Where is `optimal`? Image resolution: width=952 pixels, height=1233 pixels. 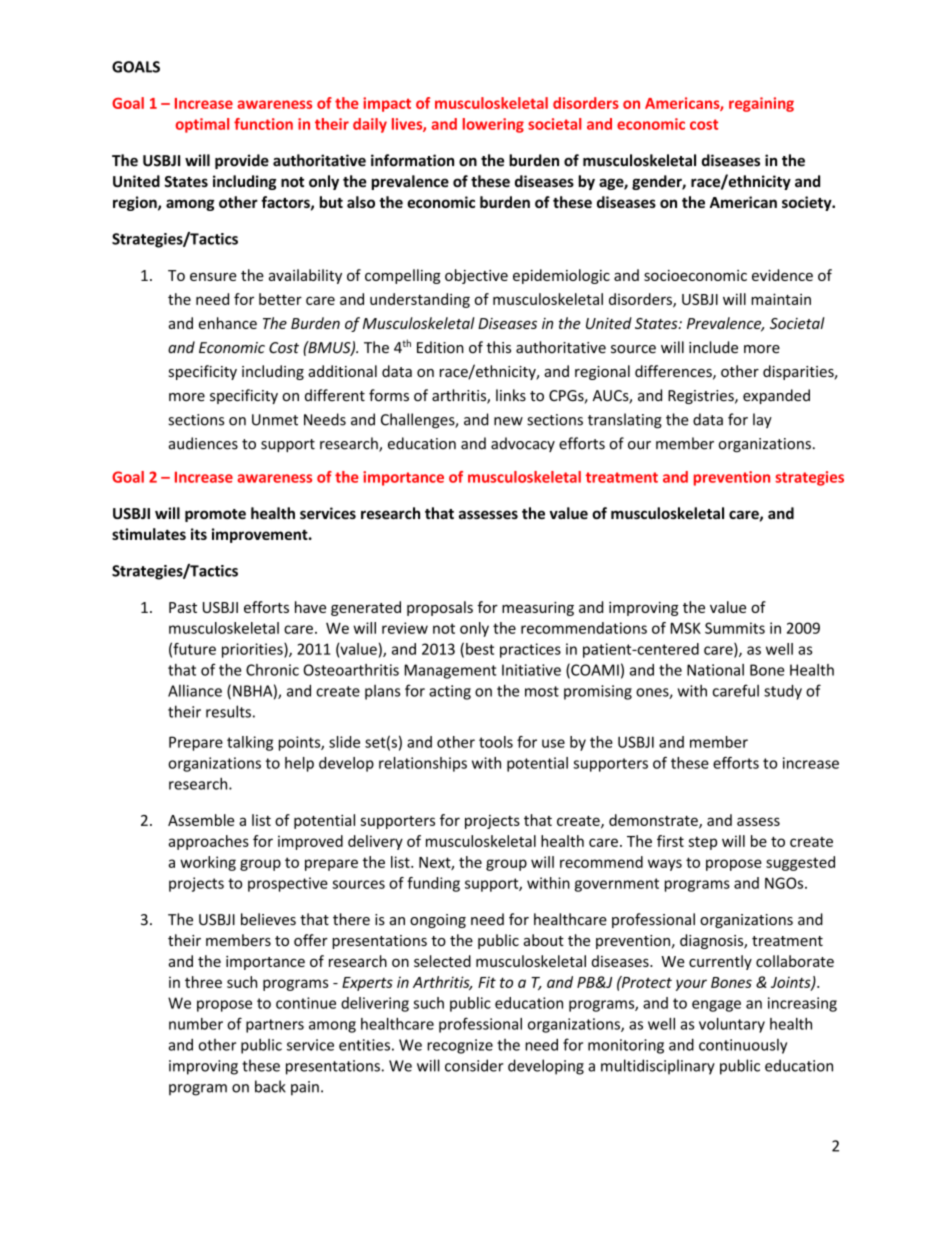
optimal is located at coordinates (202, 125).
